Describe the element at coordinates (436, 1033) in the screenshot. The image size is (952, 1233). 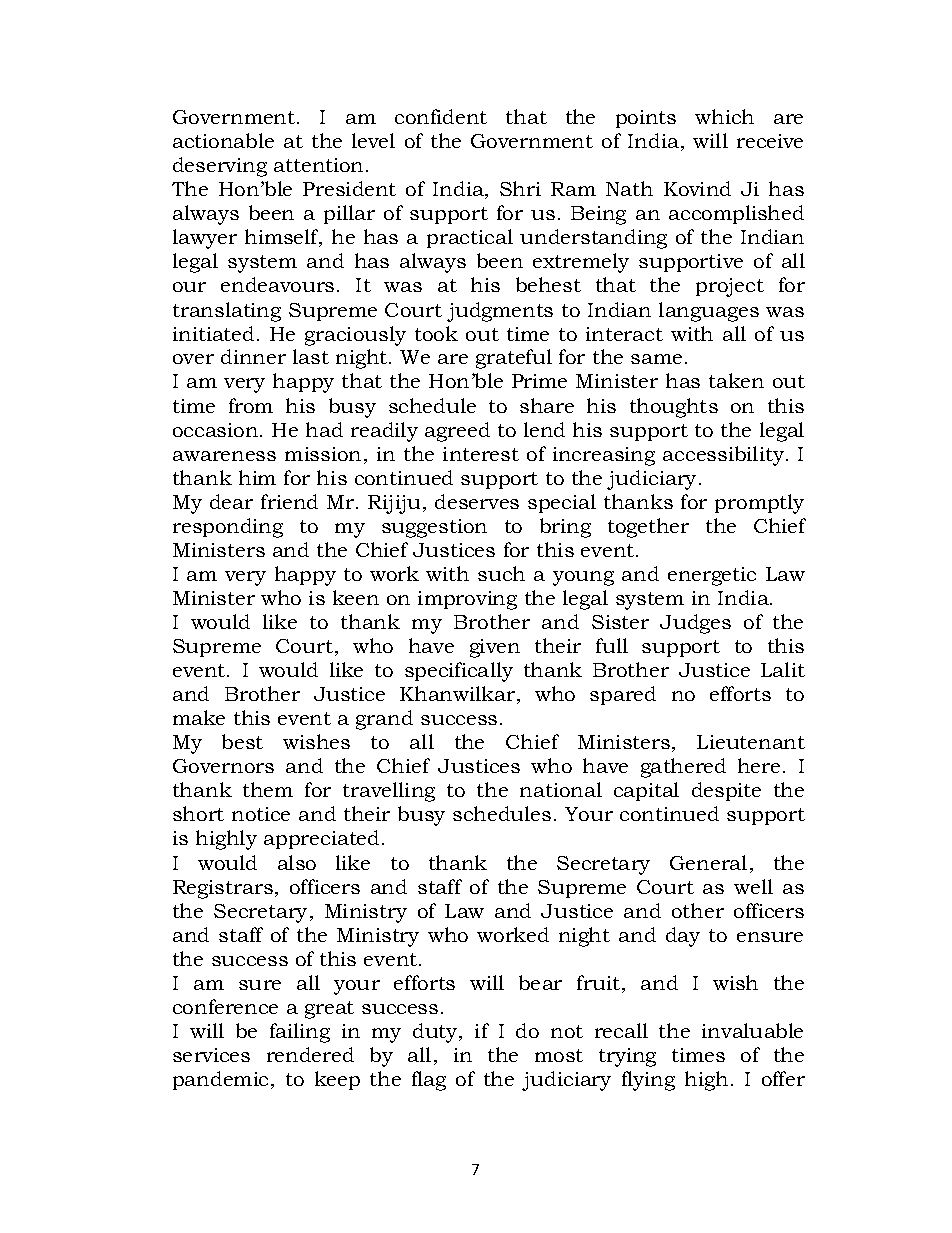
I see `duty` at that location.
